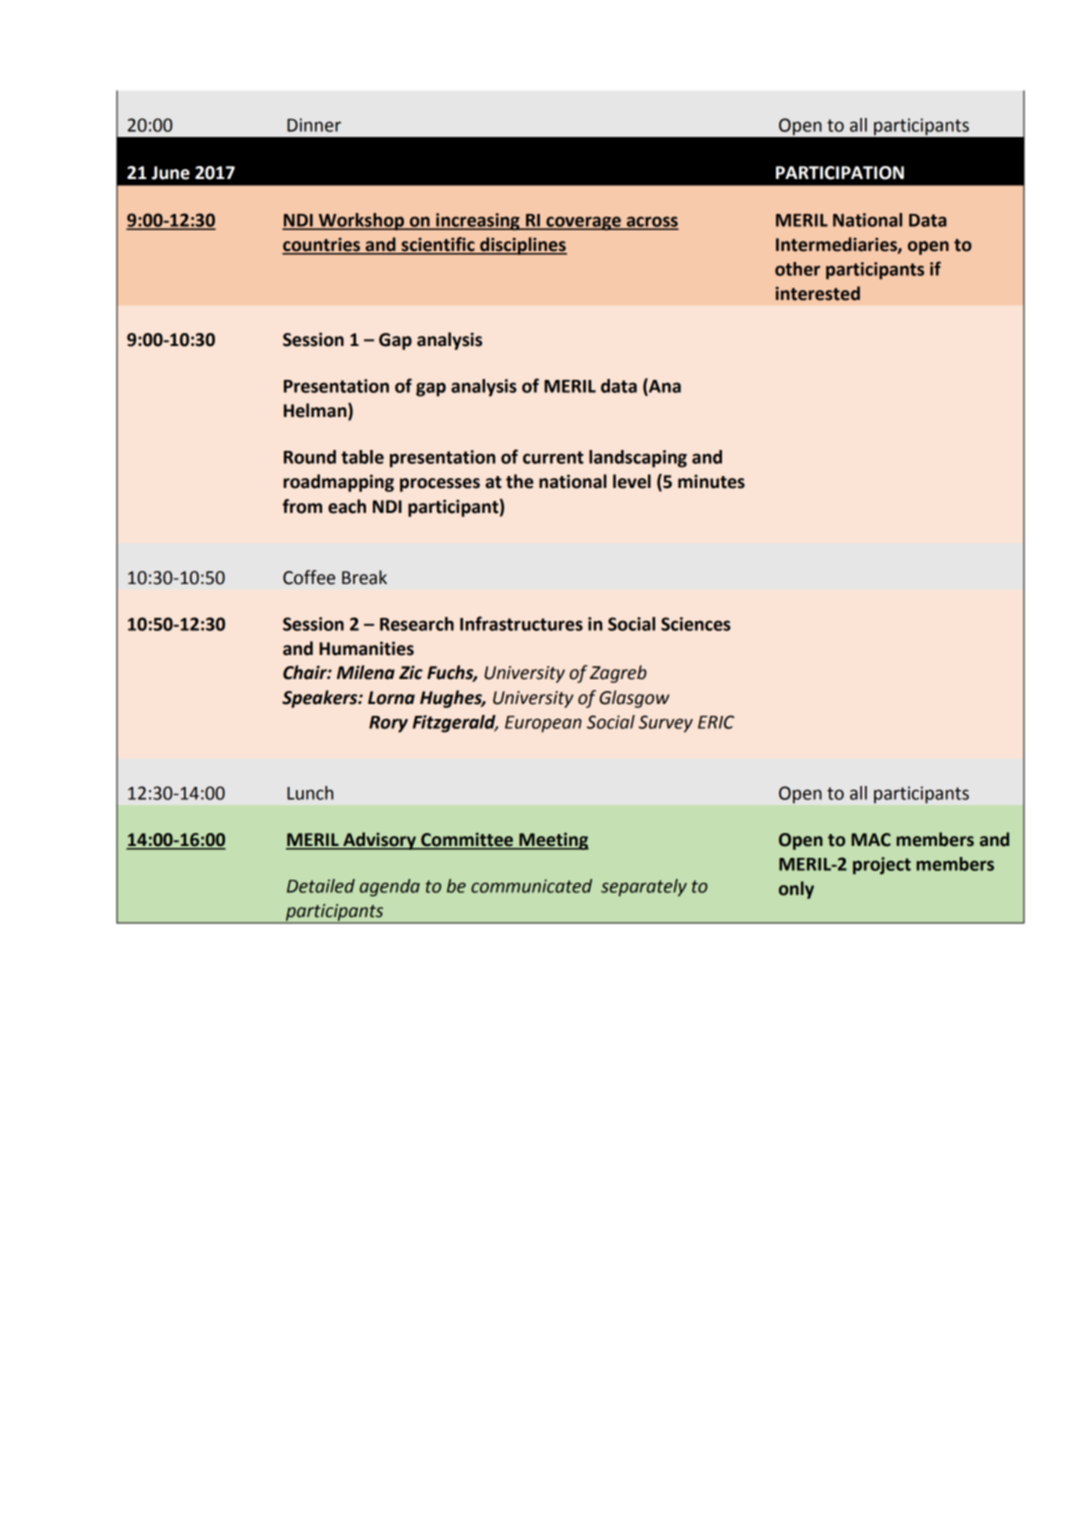 The image size is (1088, 1538). Describe the element at coordinates (309, 577) in the screenshot. I see `Coffee` at that location.
